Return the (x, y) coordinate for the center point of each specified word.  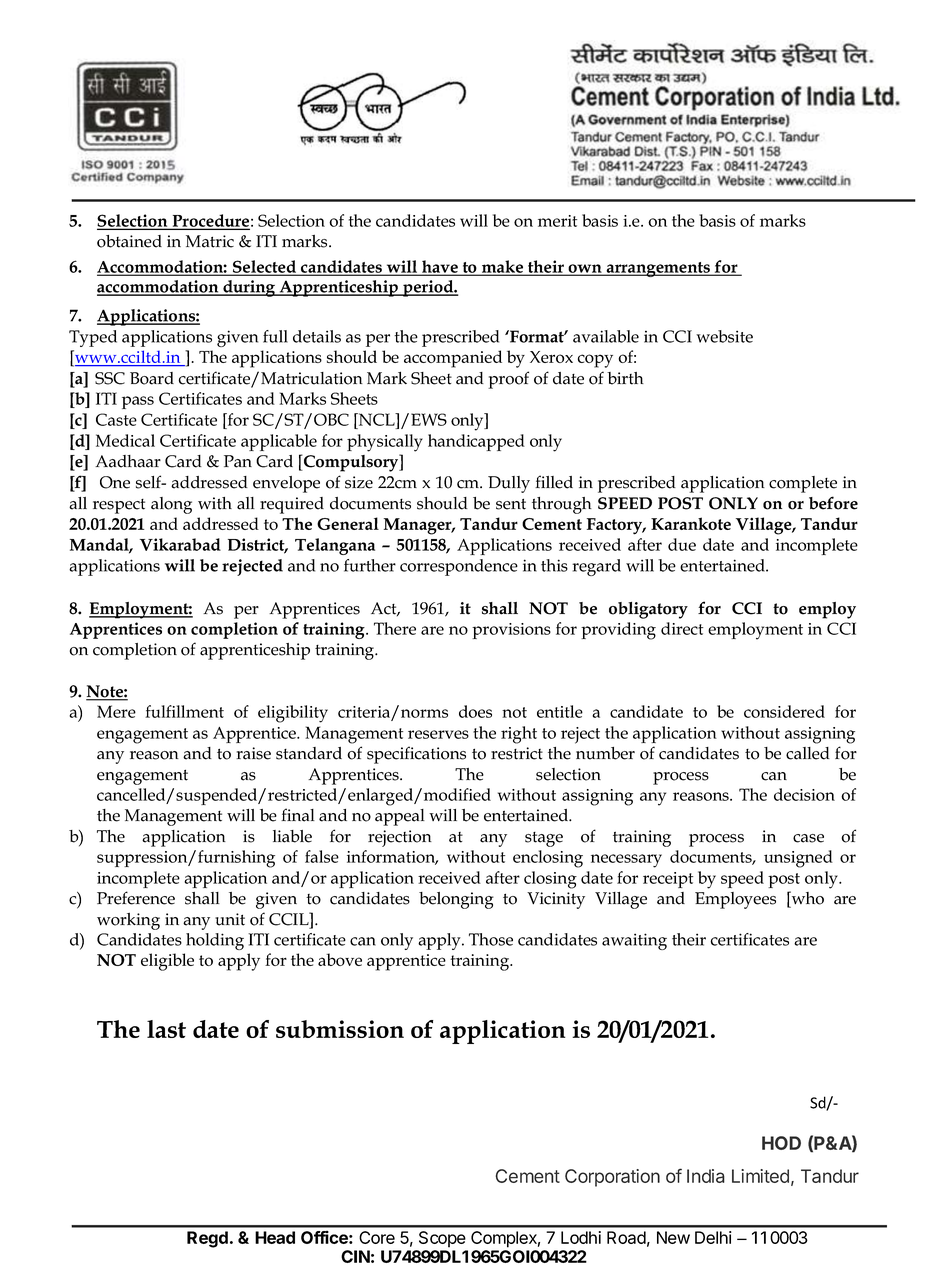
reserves (438, 734)
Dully (509, 484)
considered (784, 711)
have (440, 267)
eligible (167, 962)
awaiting (634, 941)
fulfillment (184, 711)
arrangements (658, 269)
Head (275, 1237)
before (833, 503)
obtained (129, 241)
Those (491, 939)
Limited (760, 1176)
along (171, 505)
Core (377, 1237)
